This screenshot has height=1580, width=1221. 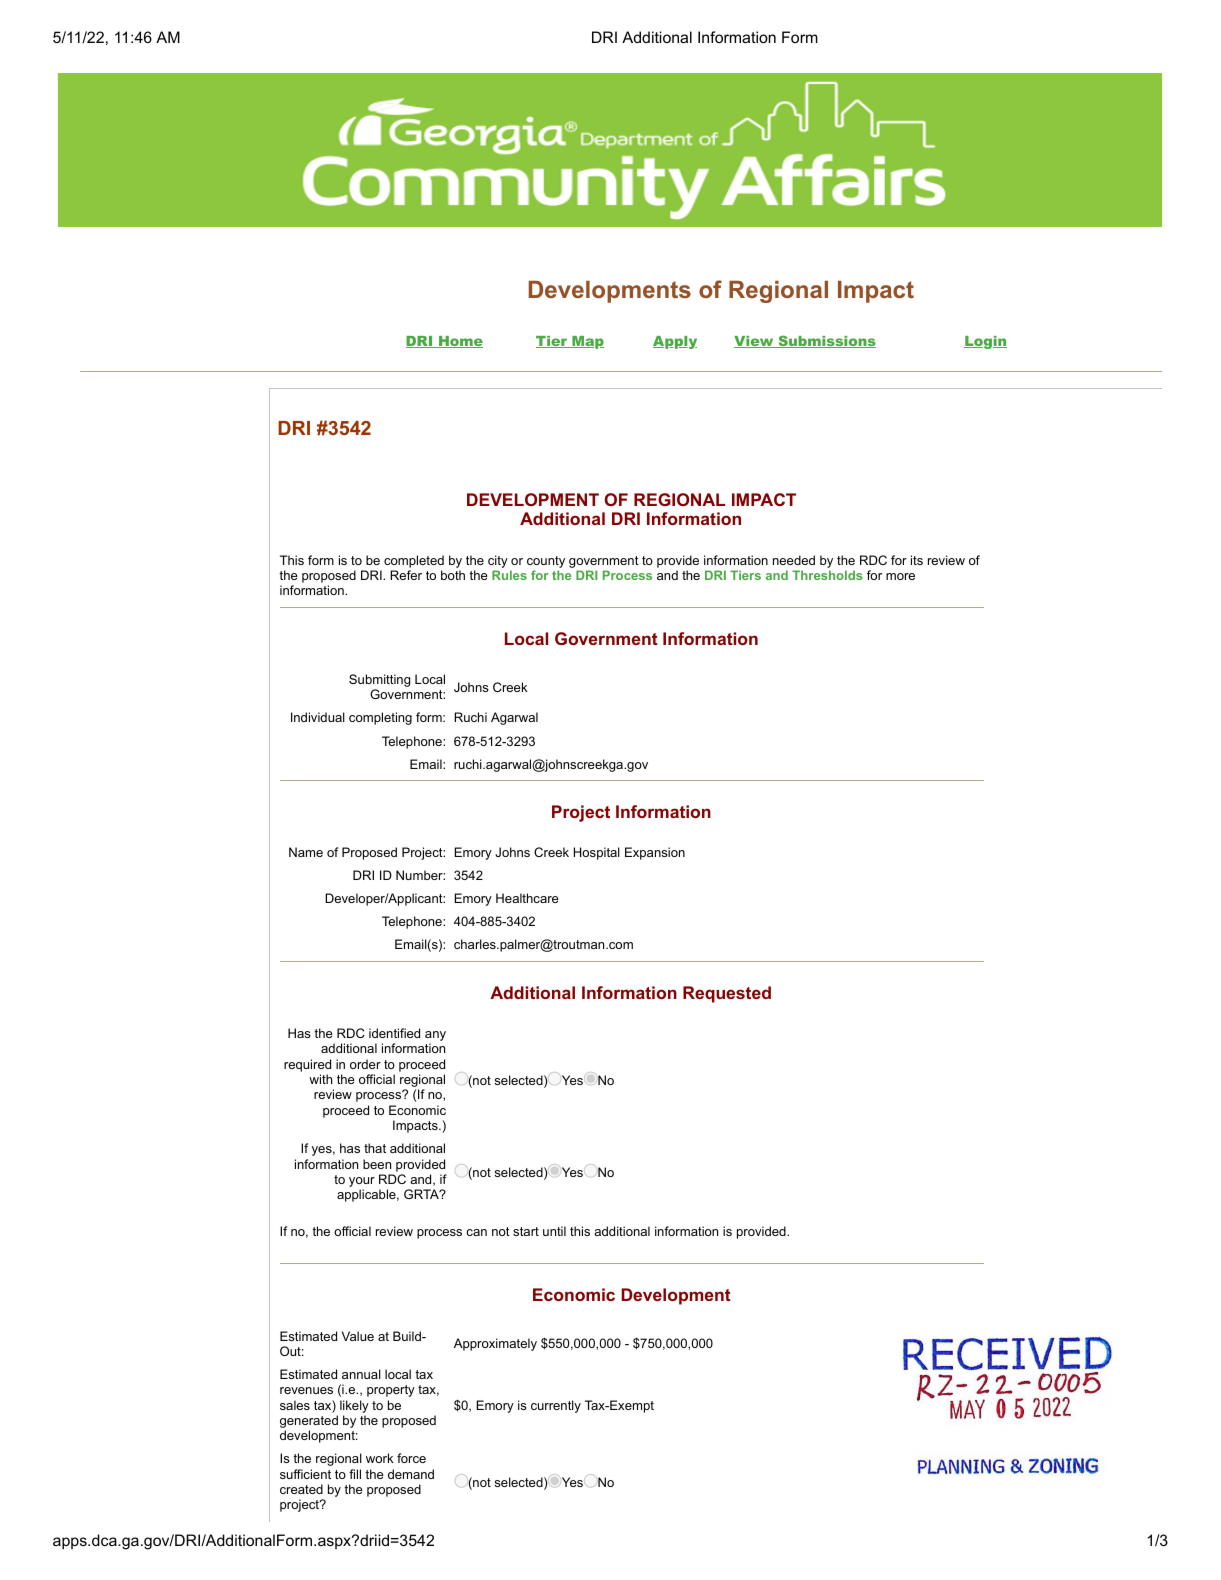 I want to click on order, so click(x=365, y=1064).
